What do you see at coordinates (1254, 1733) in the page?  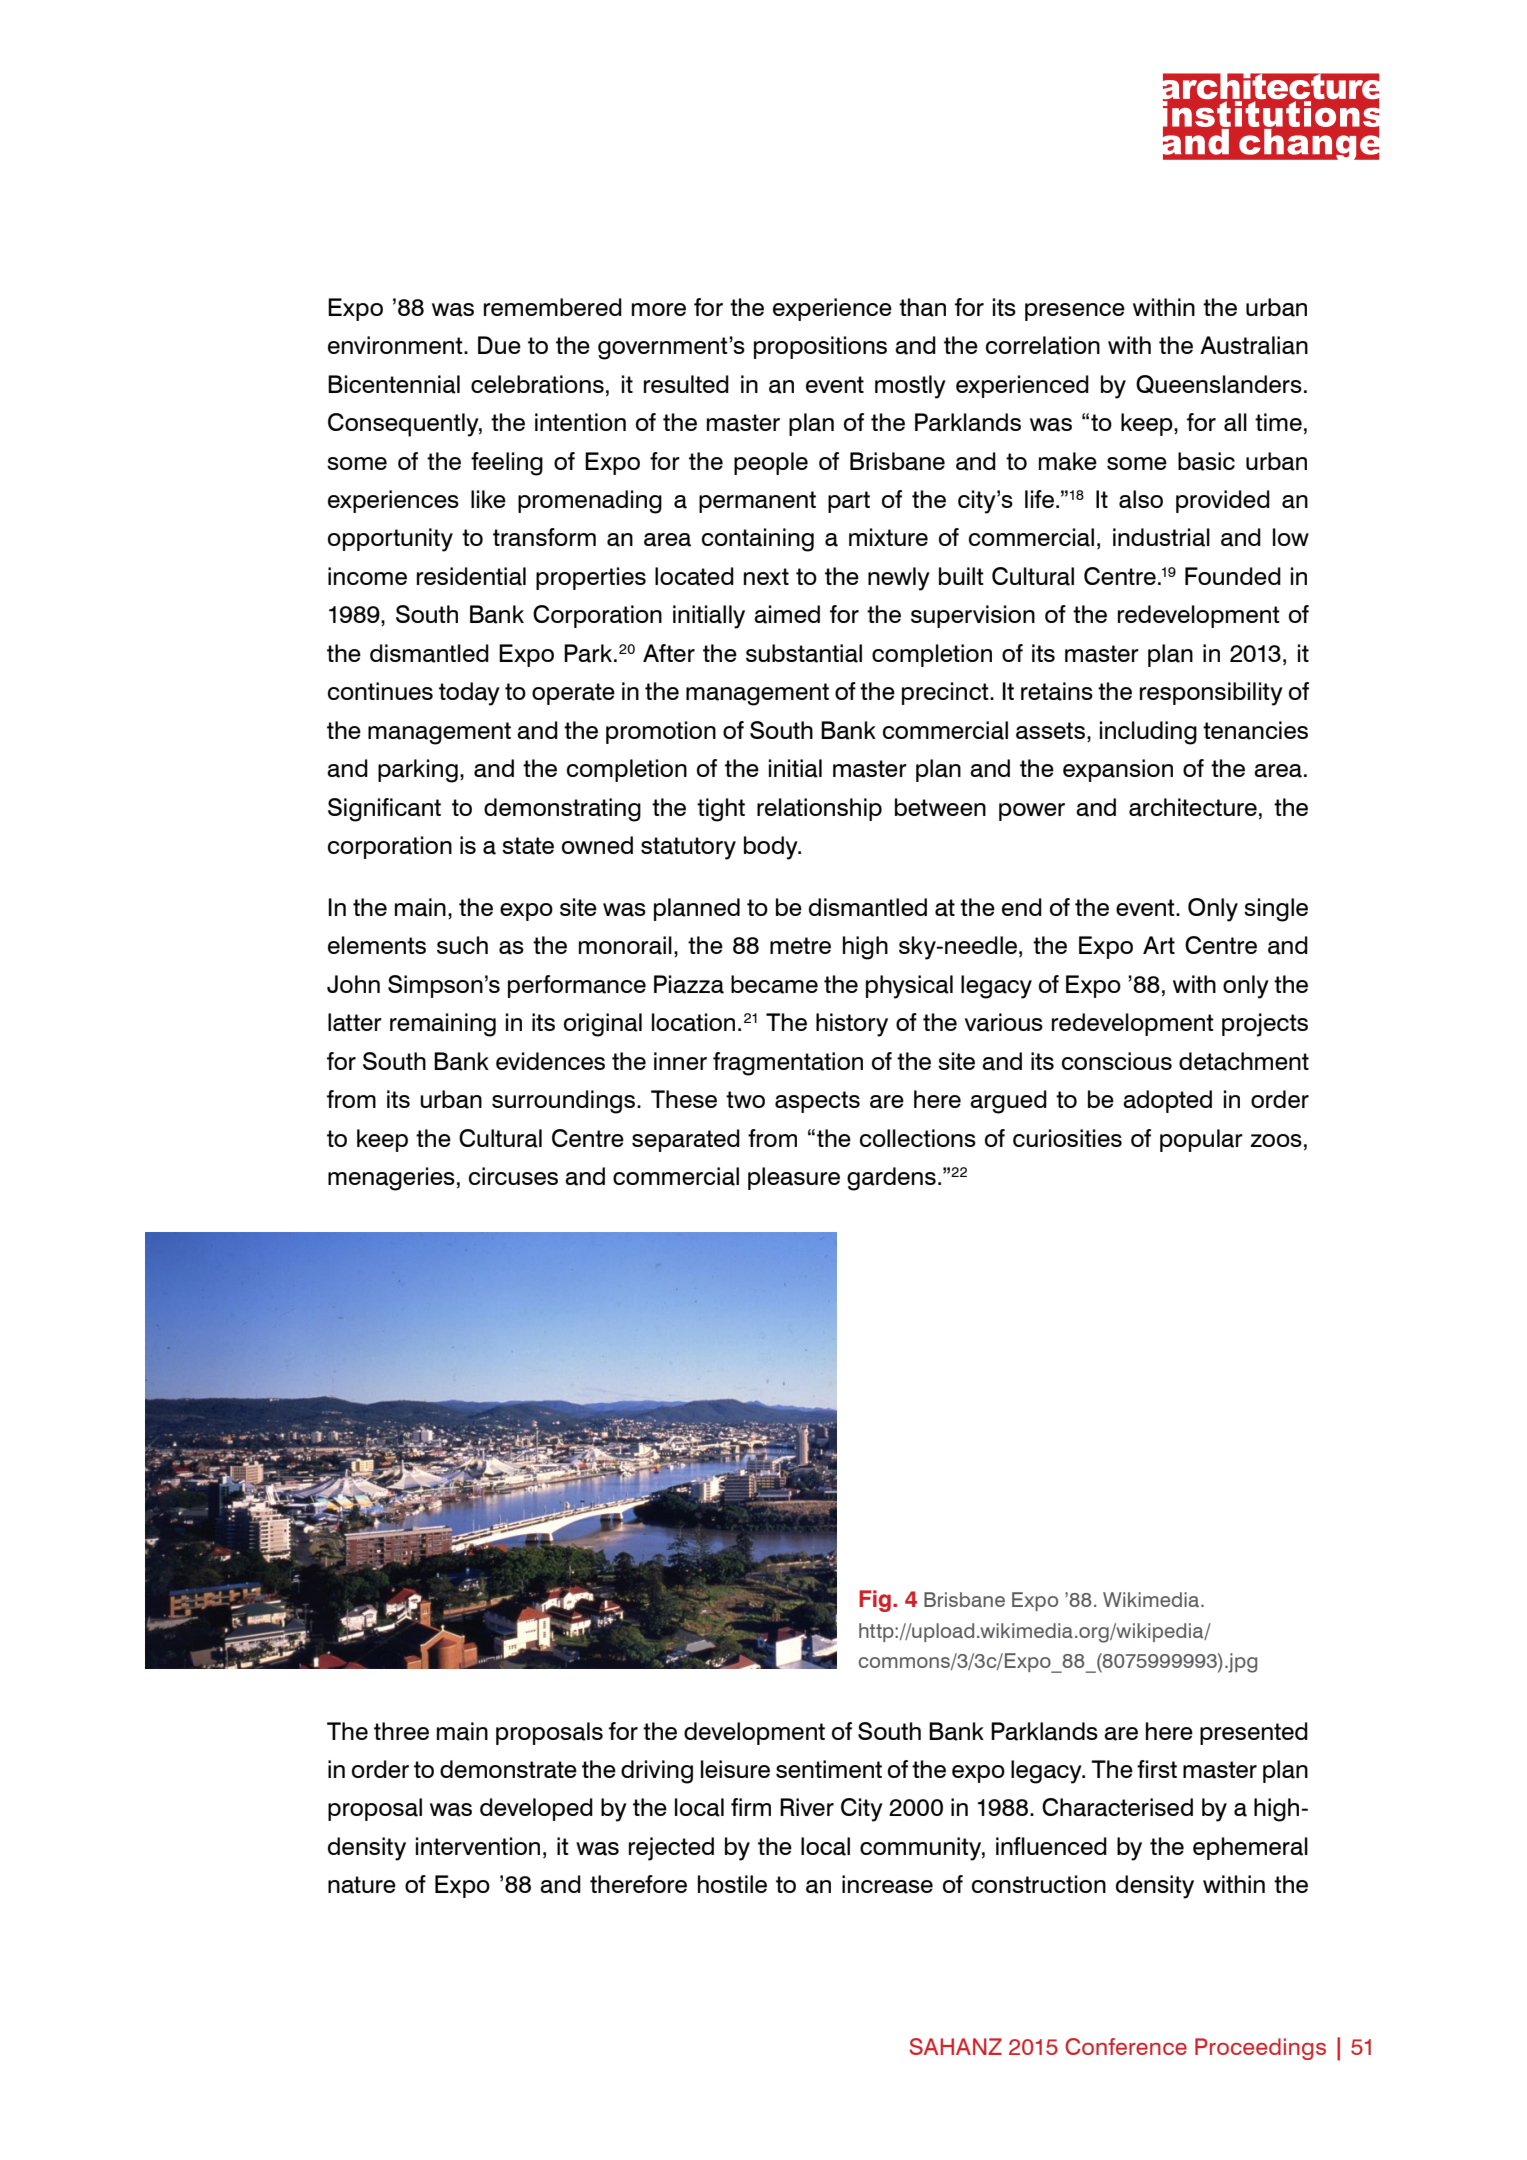 I see `presented` at bounding box center [1254, 1733].
